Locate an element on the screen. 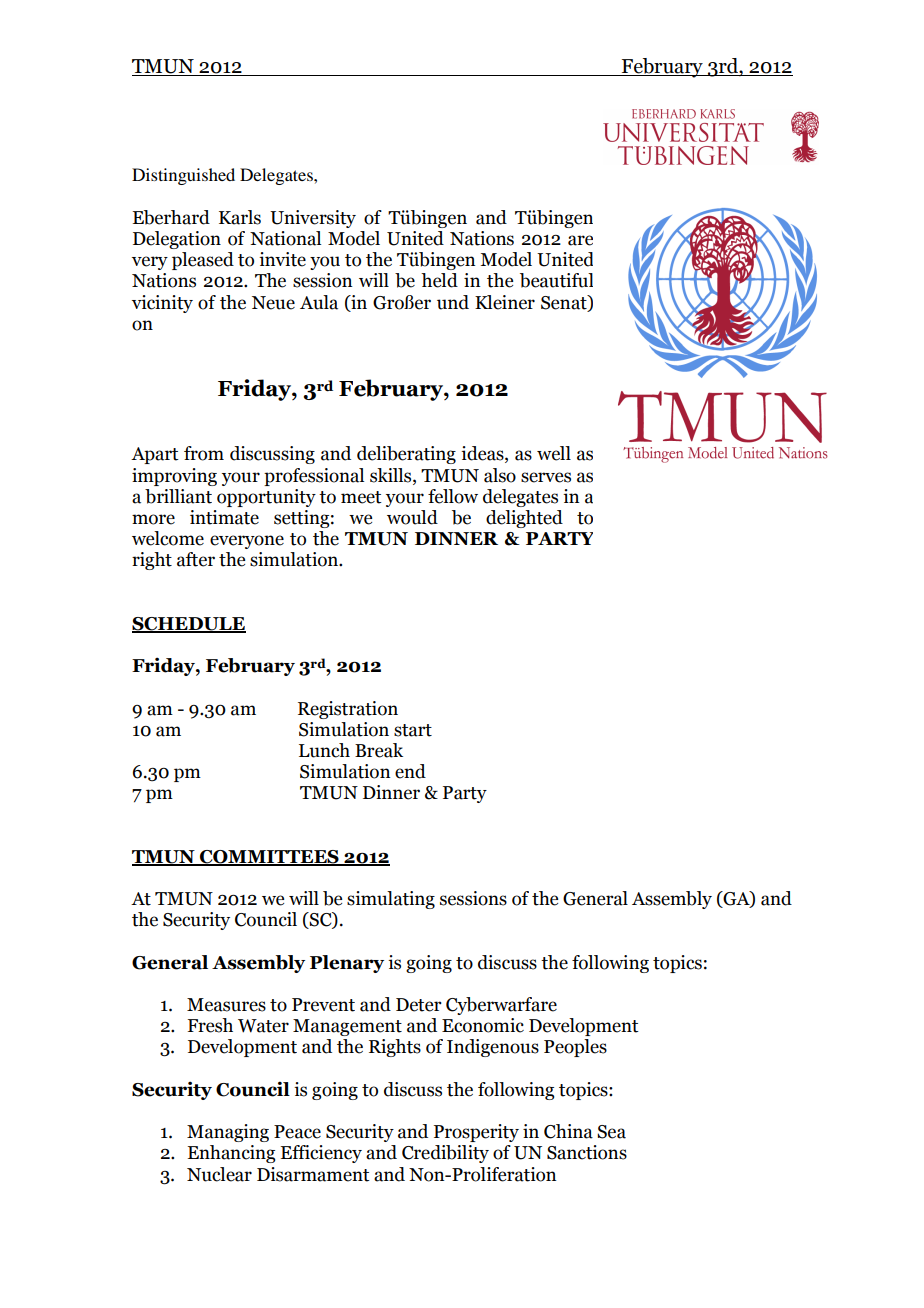  Distinguished is located at coordinates (183, 176).
